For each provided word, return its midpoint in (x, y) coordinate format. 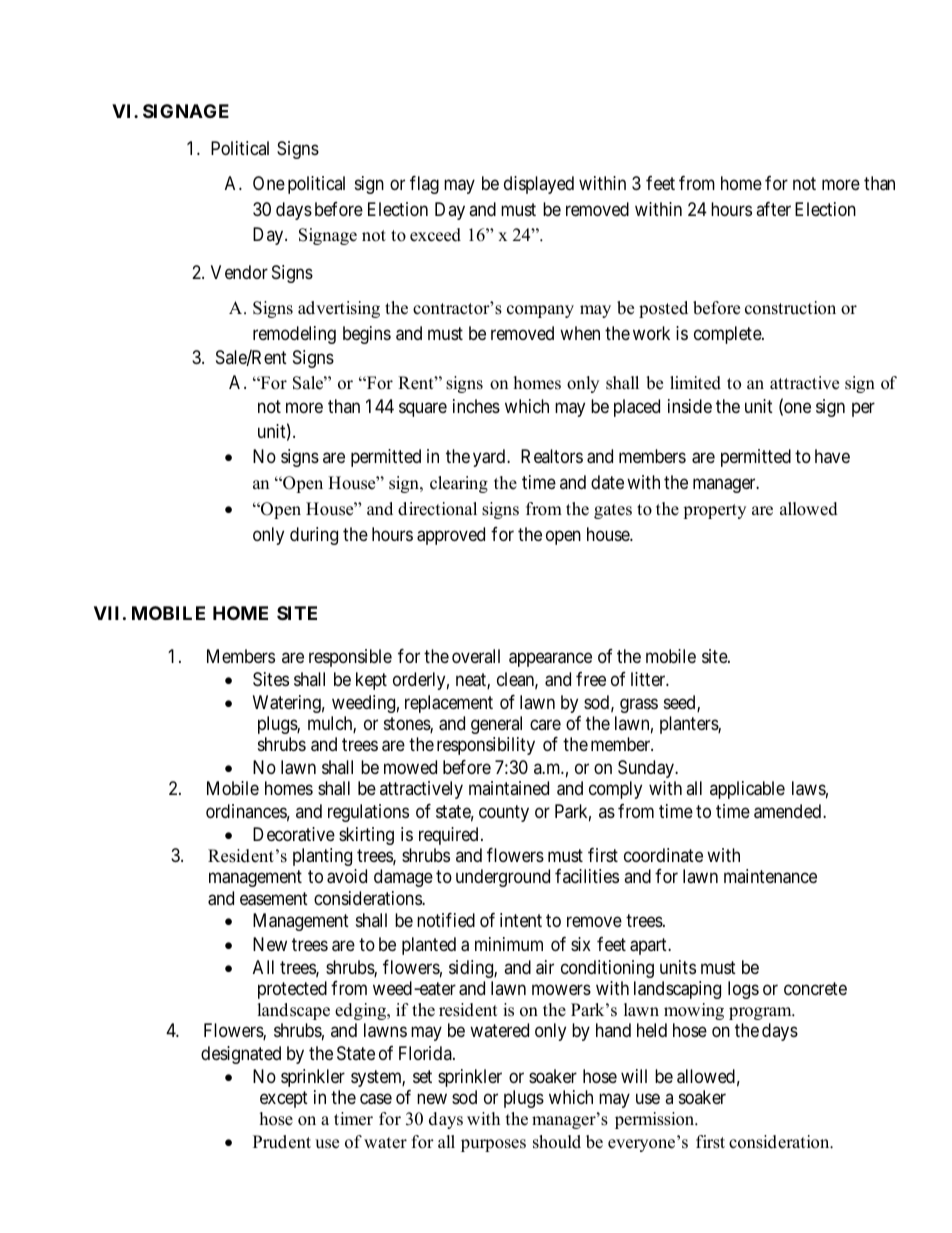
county (504, 813)
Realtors (552, 456)
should (557, 1142)
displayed (539, 185)
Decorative (294, 834)
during (314, 536)
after (773, 209)
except (284, 1099)
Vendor (239, 272)
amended (787, 811)
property (714, 511)
